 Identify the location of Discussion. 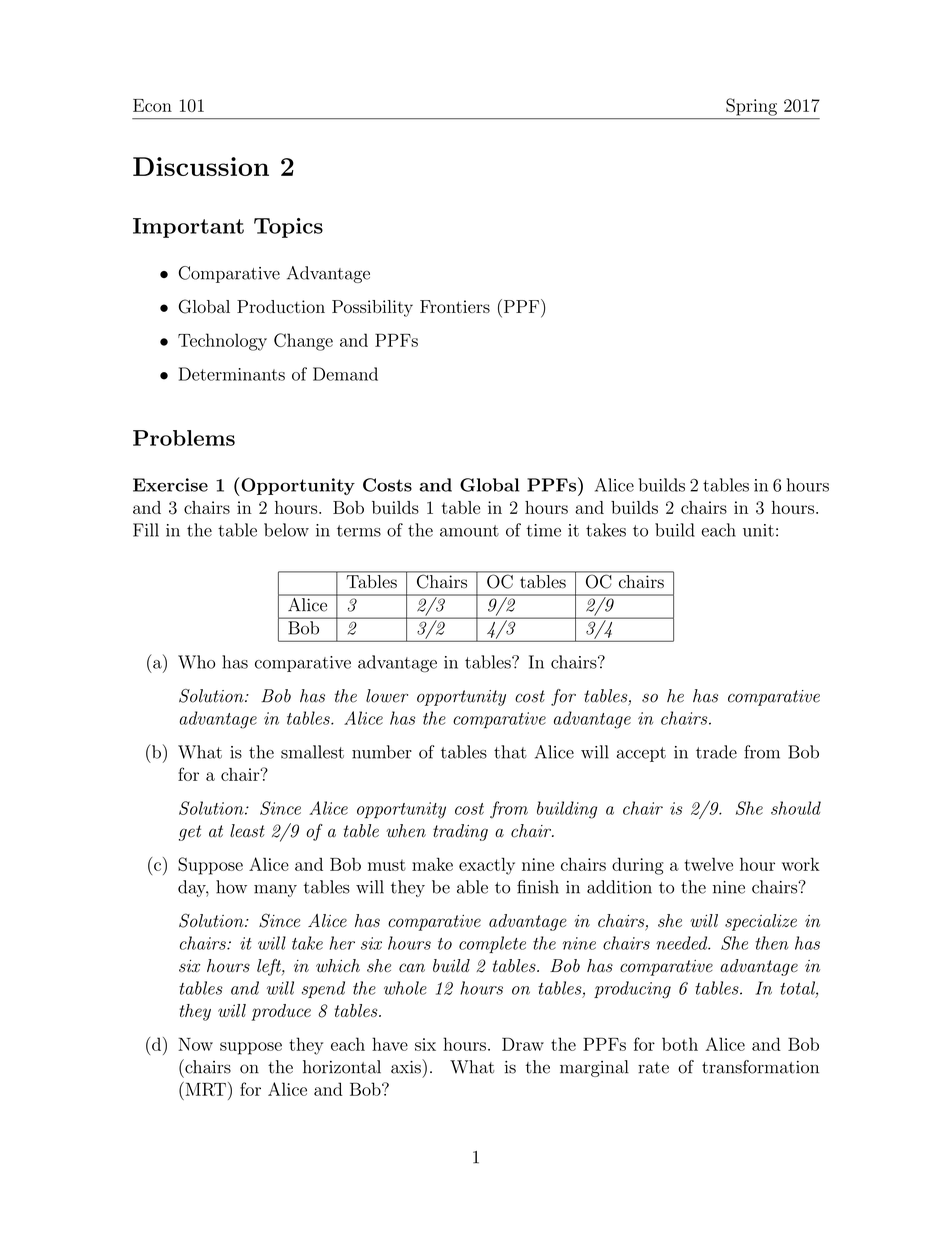
(201, 166).
